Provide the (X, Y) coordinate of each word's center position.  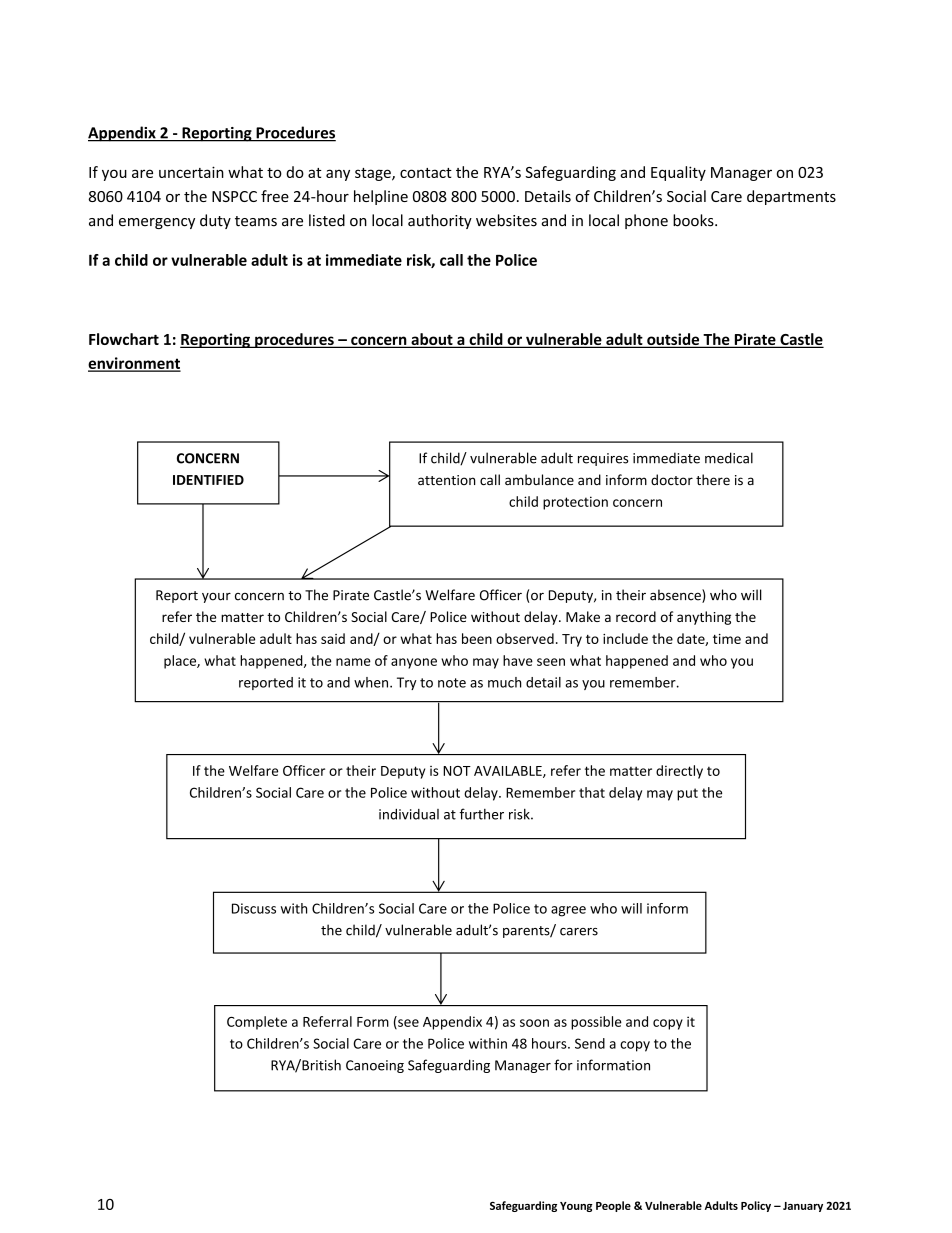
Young (576, 1207)
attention (447, 480)
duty (215, 221)
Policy (756, 1206)
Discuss (254, 908)
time (727, 639)
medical (729, 458)
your (216, 598)
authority (440, 221)
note (452, 683)
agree (568, 911)
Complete (257, 1023)
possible (596, 1023)
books (694, 220)
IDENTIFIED (208, 480)
